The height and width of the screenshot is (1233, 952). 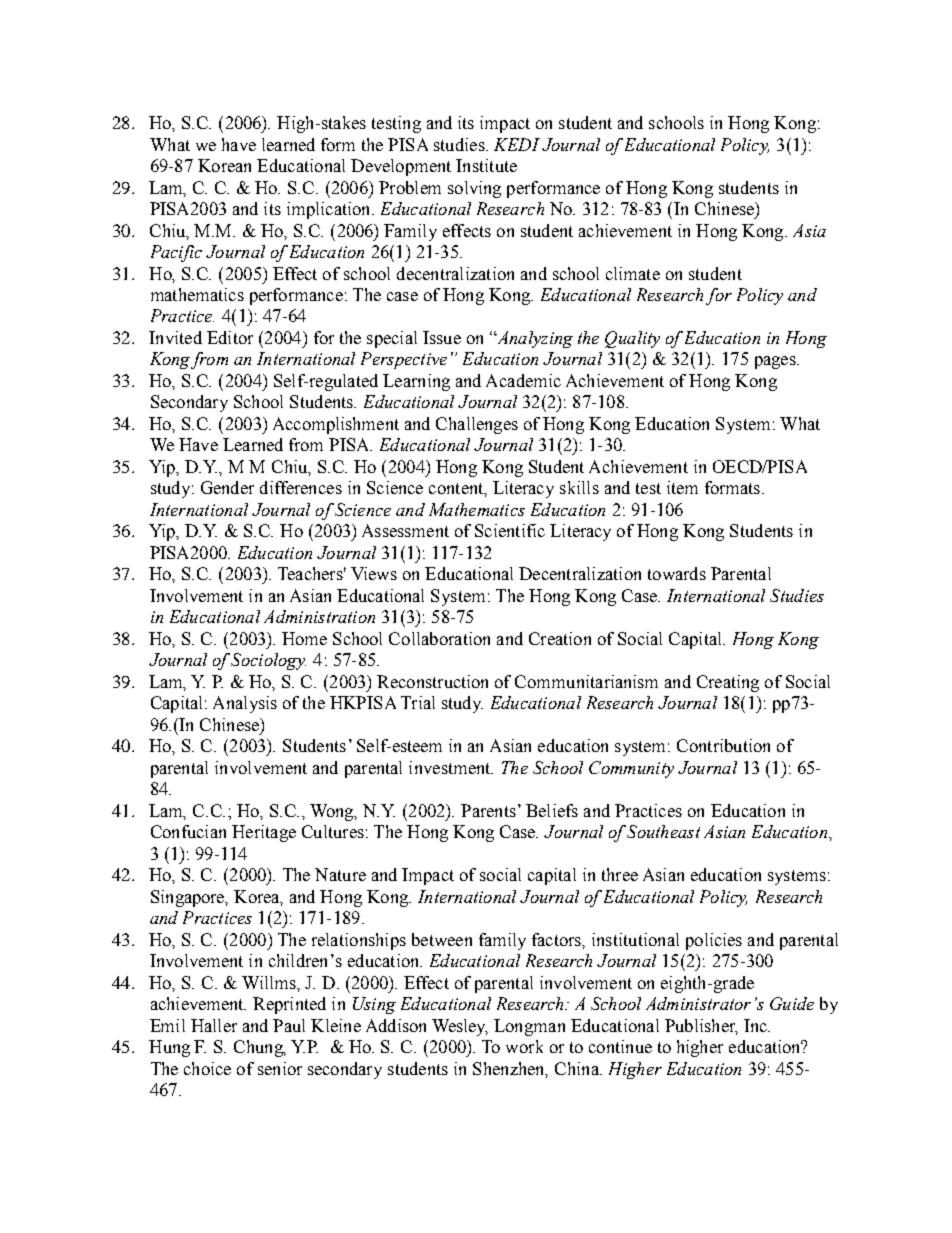 What do you see at coordinates (488, 810) in the screenshot?
I see `Parents` at bounding box center [488, 810].
